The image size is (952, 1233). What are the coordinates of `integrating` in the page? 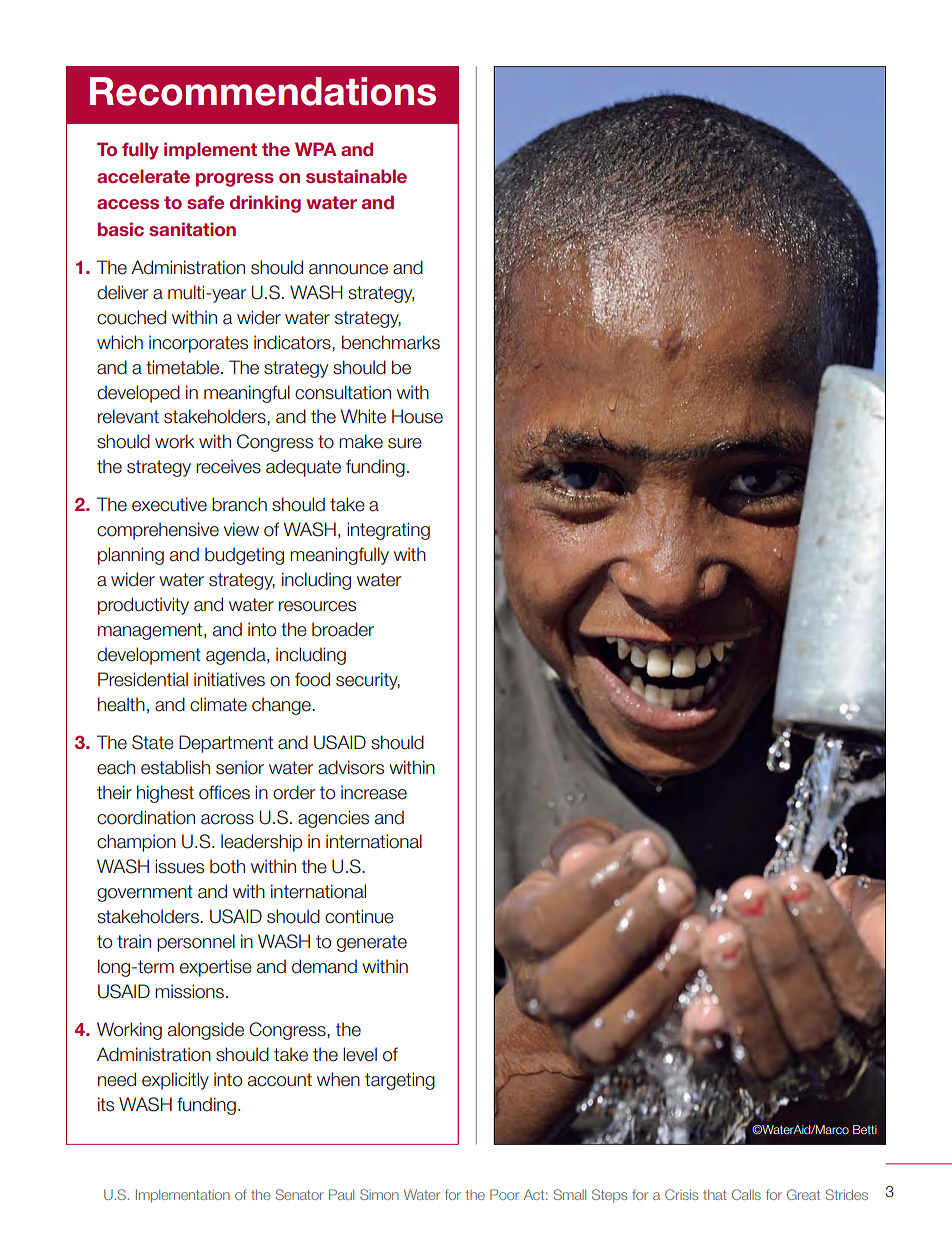 It's located at (388, 531).
